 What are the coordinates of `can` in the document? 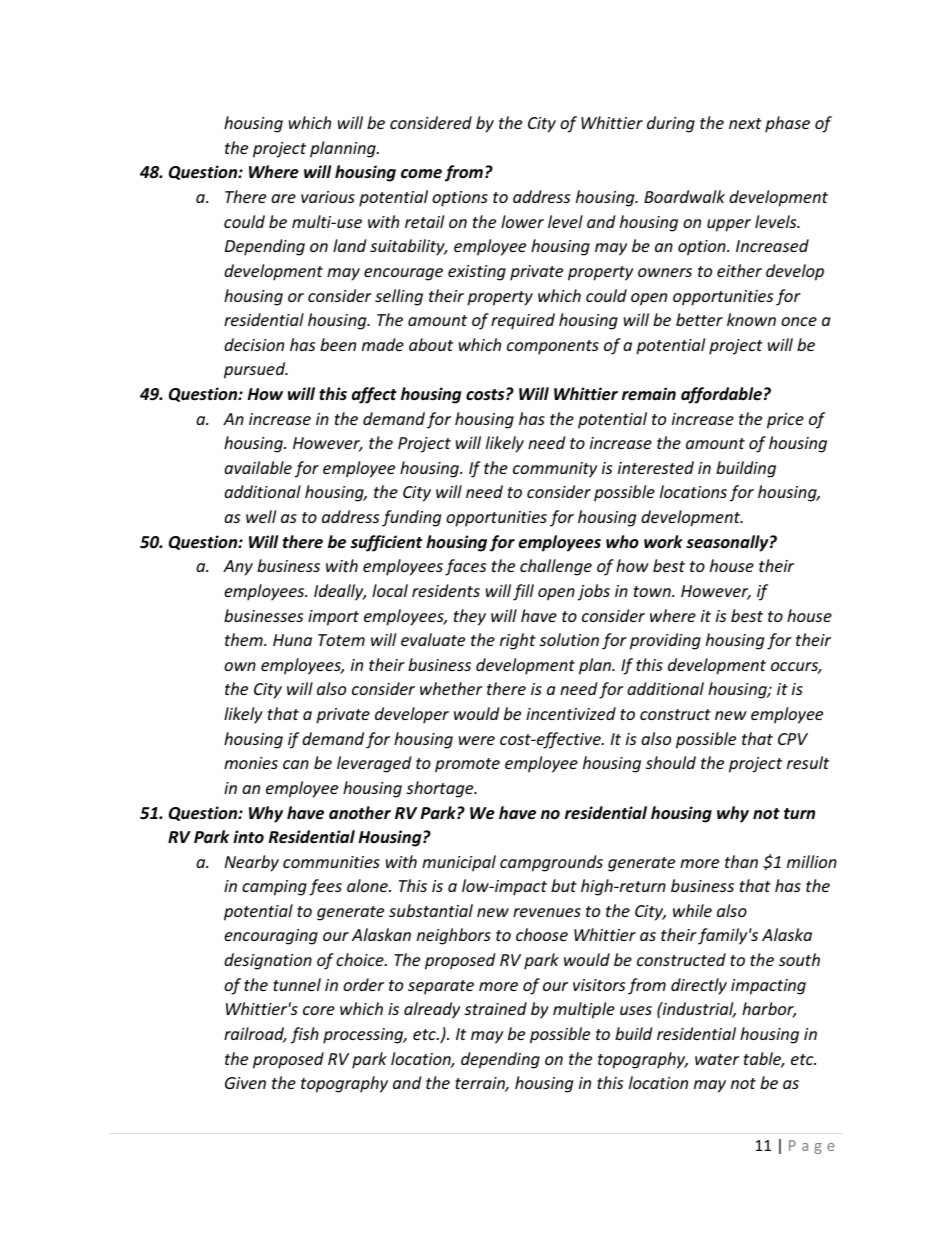 It's located at (296, 764).
